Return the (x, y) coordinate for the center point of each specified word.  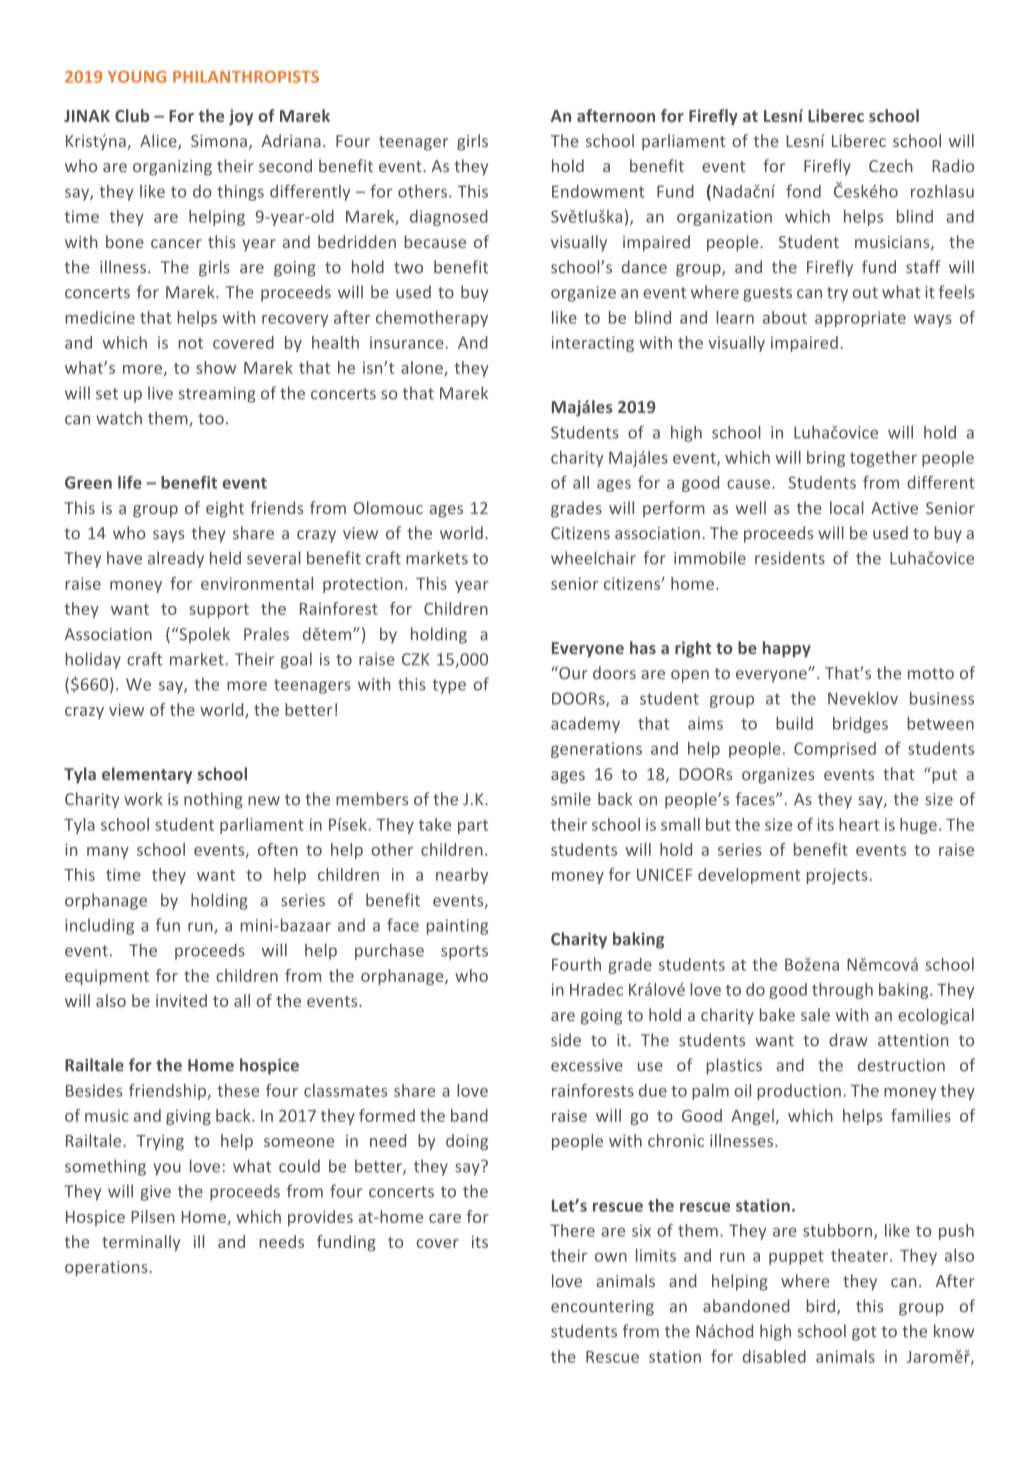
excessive (587, 1065)
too (211, 419)
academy (585, 725)
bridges (860, 725)
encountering (602, 1308)
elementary (147, 775)
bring (826, 459)
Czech (891, 165)
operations (106, 1268)
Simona (219, 141)
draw (848, 1039)
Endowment (598, 191)
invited (181, 1000)
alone (423, 368)
